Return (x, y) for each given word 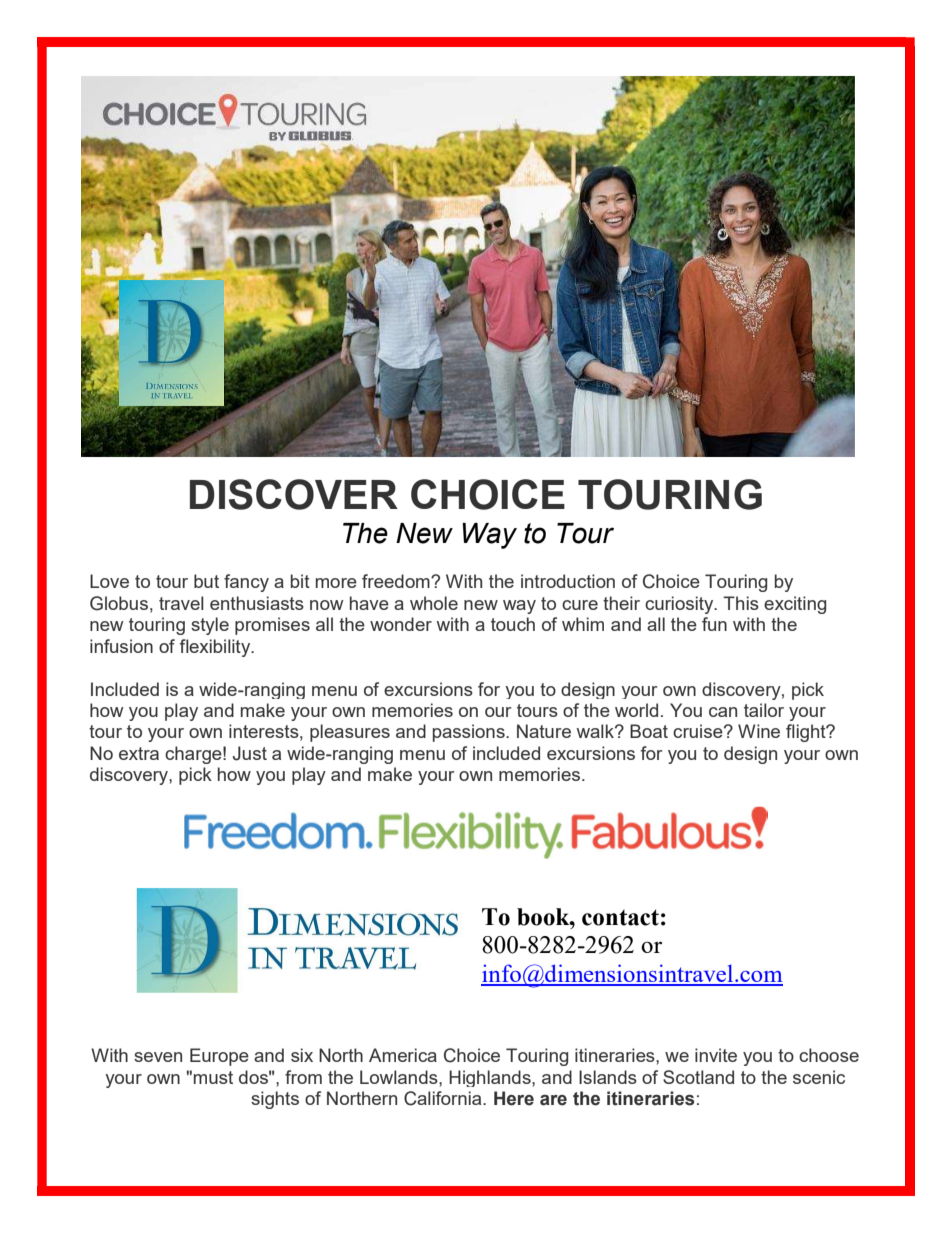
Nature (544, 731)
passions (470, 733)
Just (250, 753)
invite (716, 1055)
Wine (759, 731)
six (302, 1055)
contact (620, 917)
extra (139, 753)
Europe (219, 1057)
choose (829, 1055)
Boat (649, 731)
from (303, 1077)
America (403, 1055)
